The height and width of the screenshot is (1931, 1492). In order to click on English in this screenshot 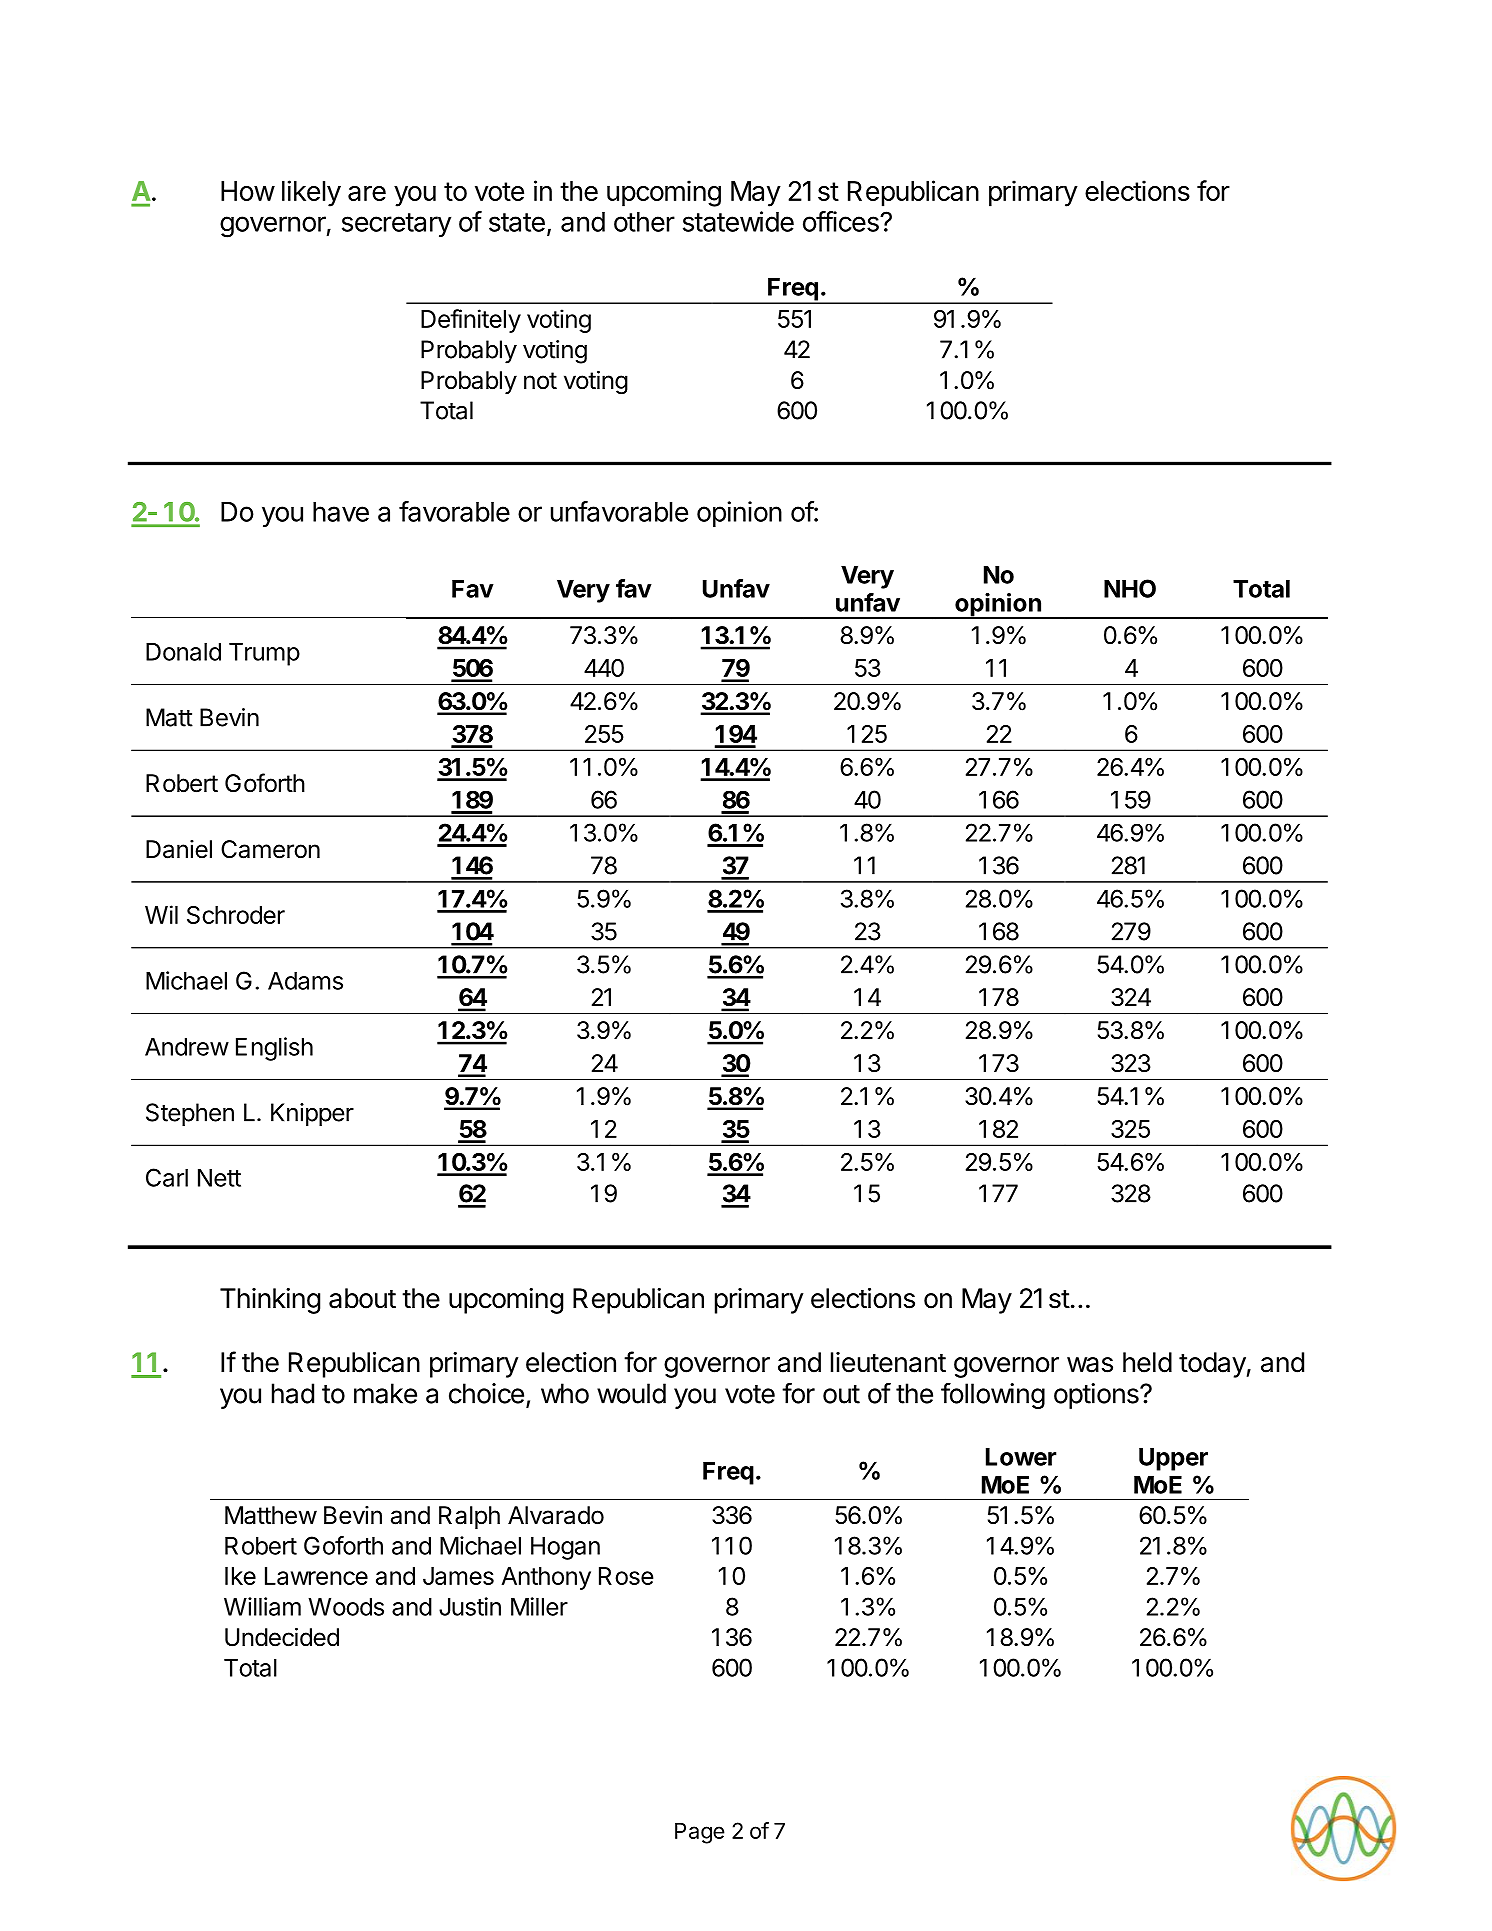, I will do `click(274, 1049)`.
